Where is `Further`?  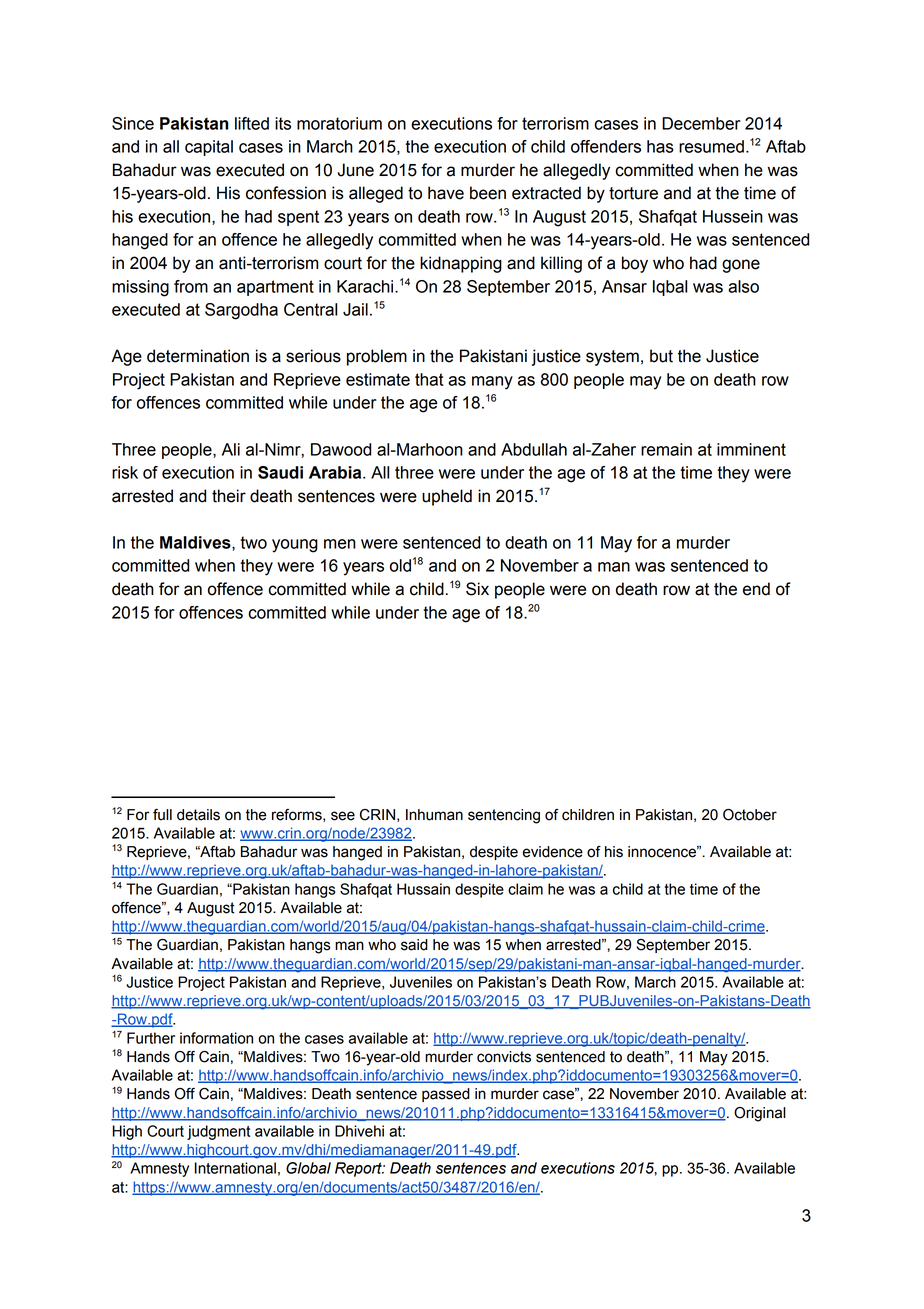 Further is located at coordinates (151, 1038).
